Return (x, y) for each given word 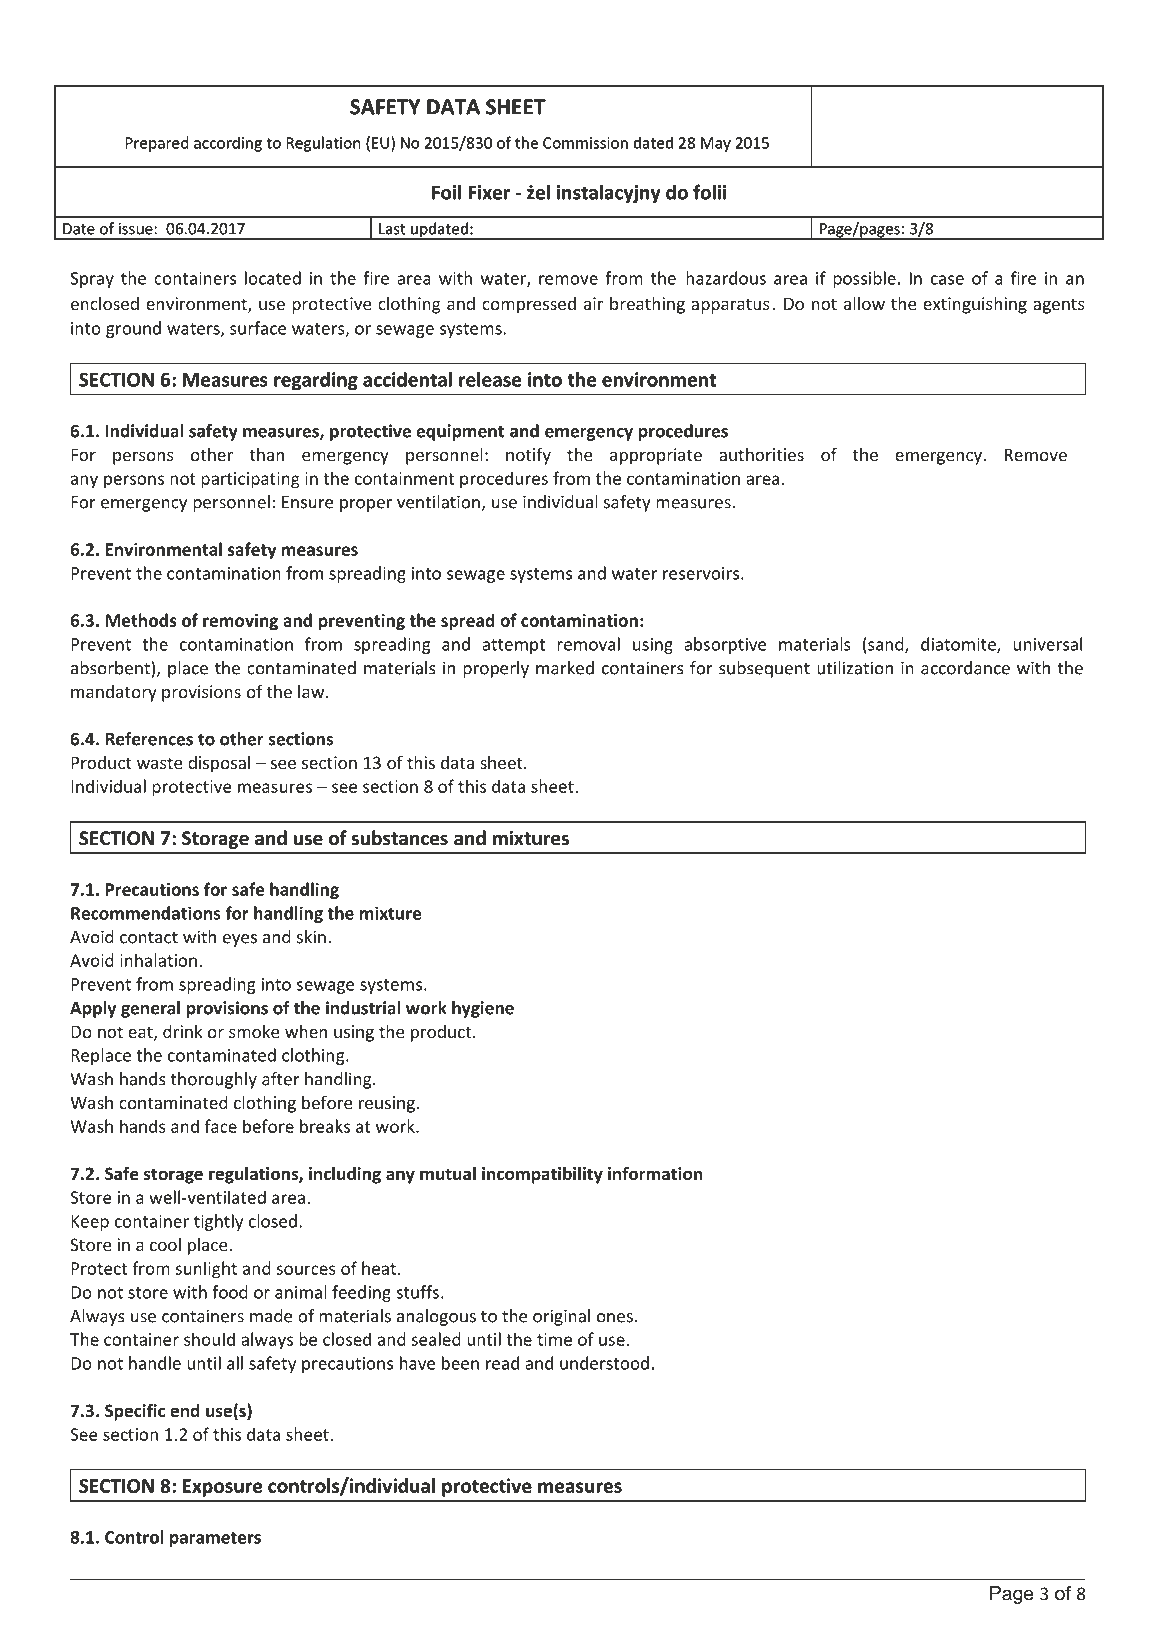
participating (250, 480)
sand (886, 645)
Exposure (222, 1488)
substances (399, 838)
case (947, 280)
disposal (219, 764)
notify (528, 456)
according (228, 144)
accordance (965, 668)
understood (604, 1363)
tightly (218, 1222)
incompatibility (542, 1175)
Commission (585, 143)
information (655, 1173)
